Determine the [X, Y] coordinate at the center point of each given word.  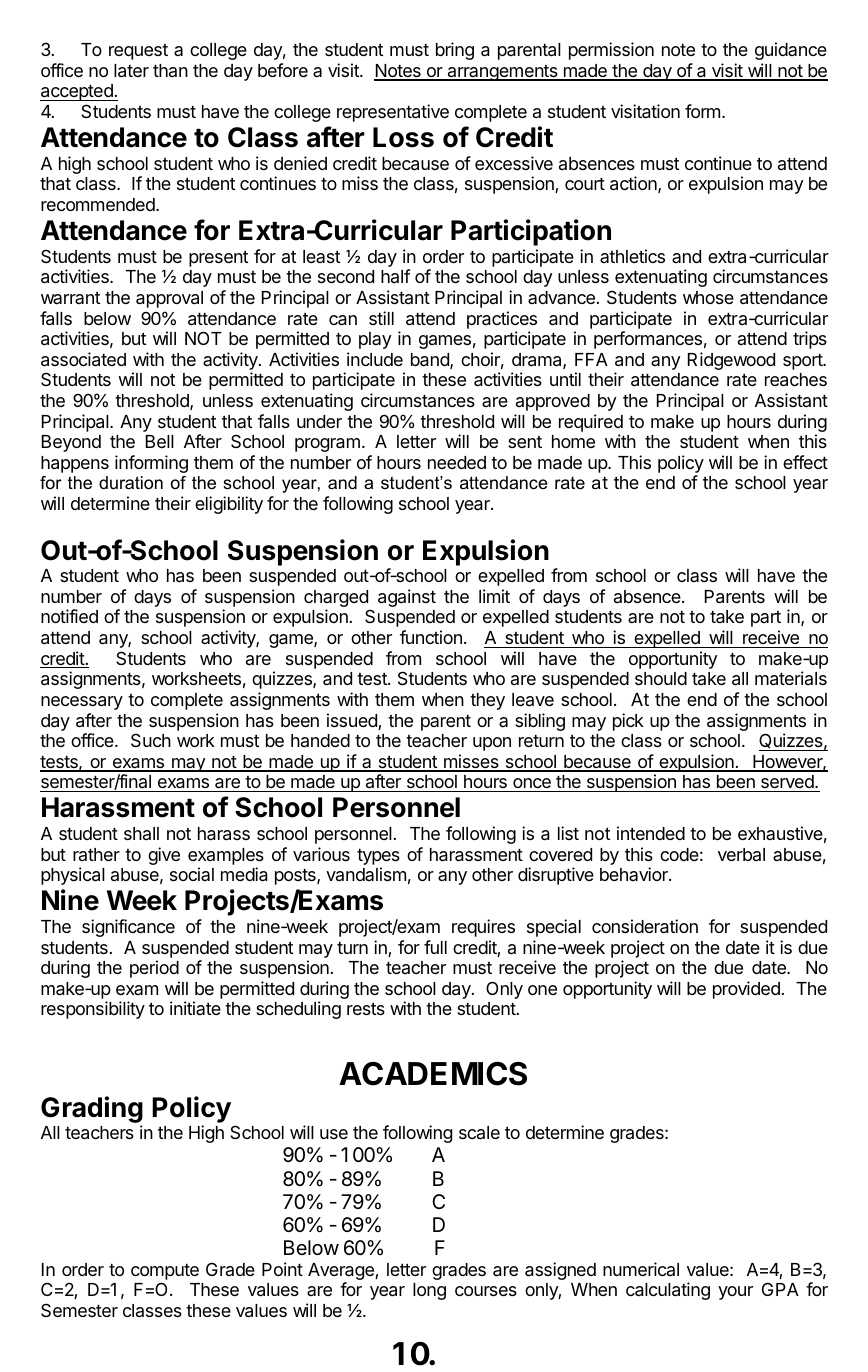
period [154, 969]
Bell [160, 441]
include [375, 359]
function [431, 637]
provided [746, 990]
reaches [796, 380]
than [170, 70]
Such [151, 740]
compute [165, 1273]
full [435, 947]
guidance [791, 51]
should [661, 678]
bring [455, 51]
